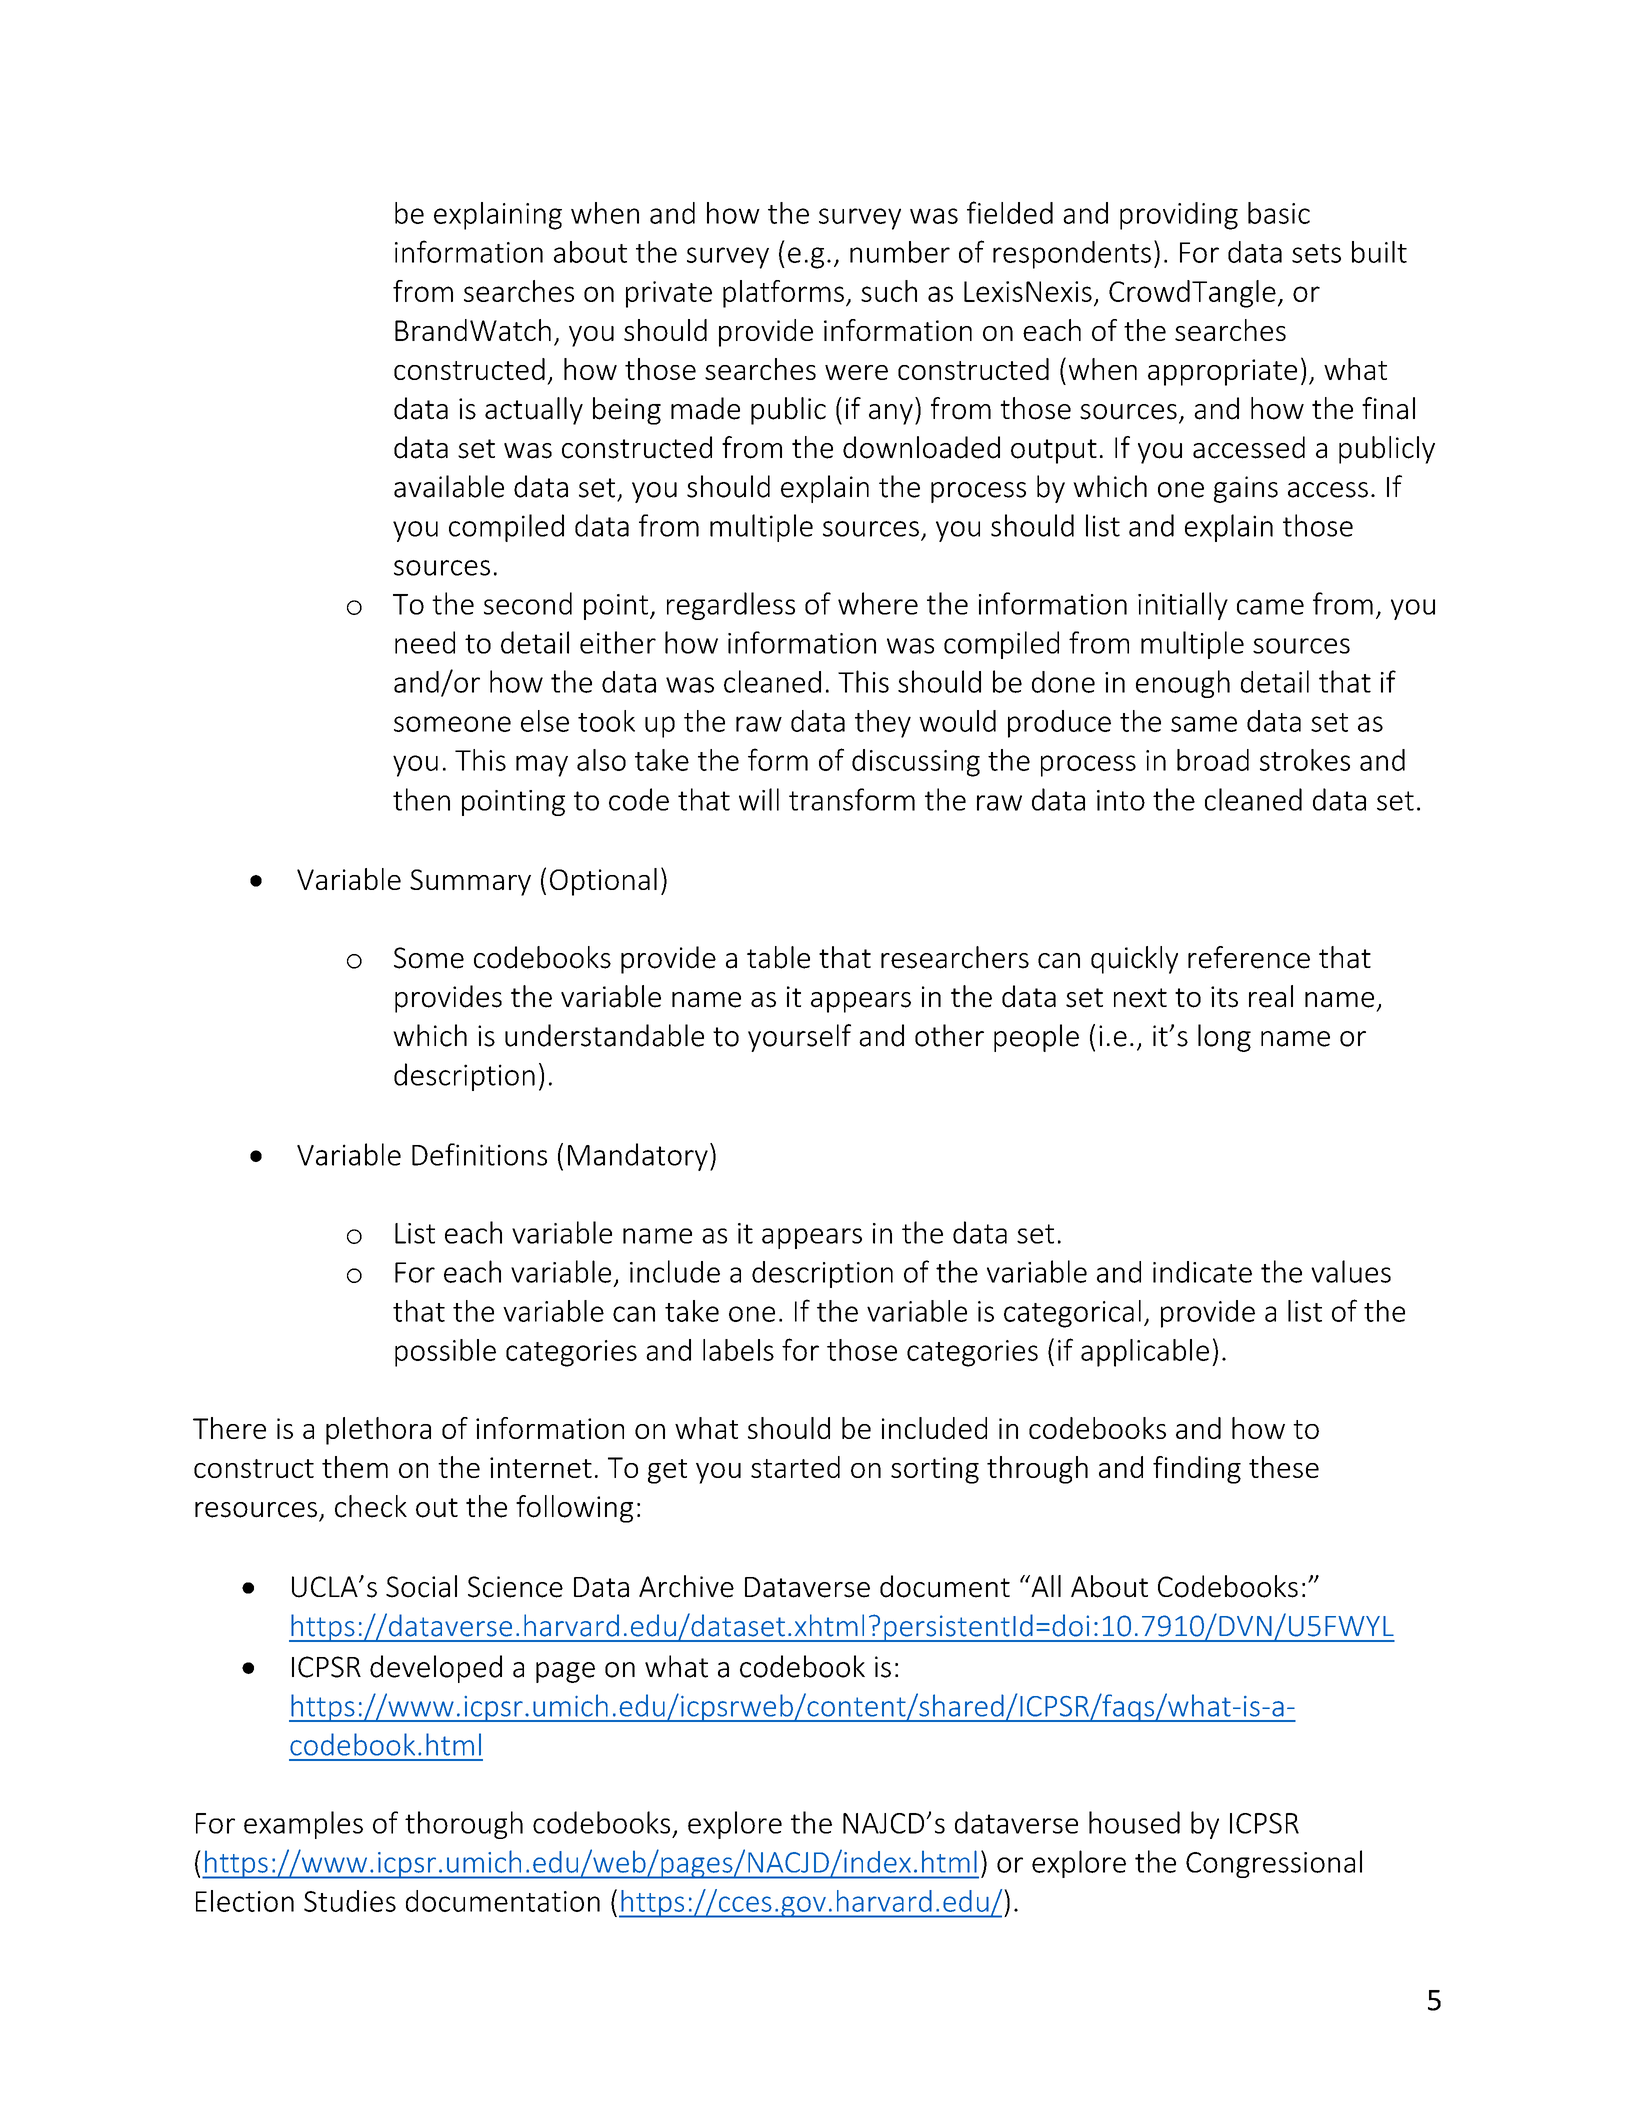  Describe the element at coordinates (534, 411) in the image. I see `actually` at that location.
